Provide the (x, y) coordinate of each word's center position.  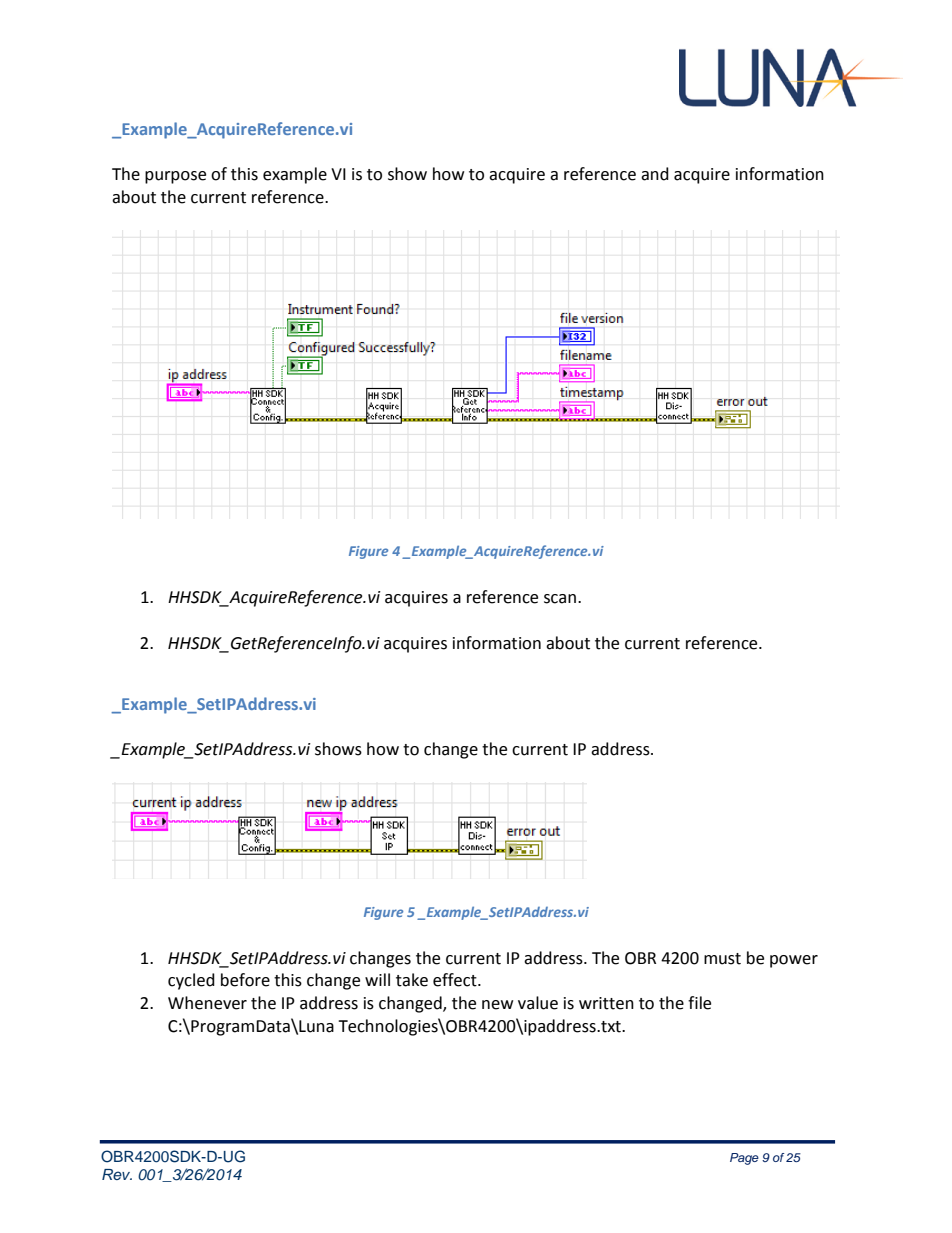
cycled (191, 981)
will (377, 979)
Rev (117, 1174)
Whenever (207, 1003)
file (699, 1003)
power (794, 961)
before (245, 980)
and (655, 174)
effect (456, 980)
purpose (175, 177)
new (497, 1005)
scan (560, 599)
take (412, 980)
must (722, 959)
